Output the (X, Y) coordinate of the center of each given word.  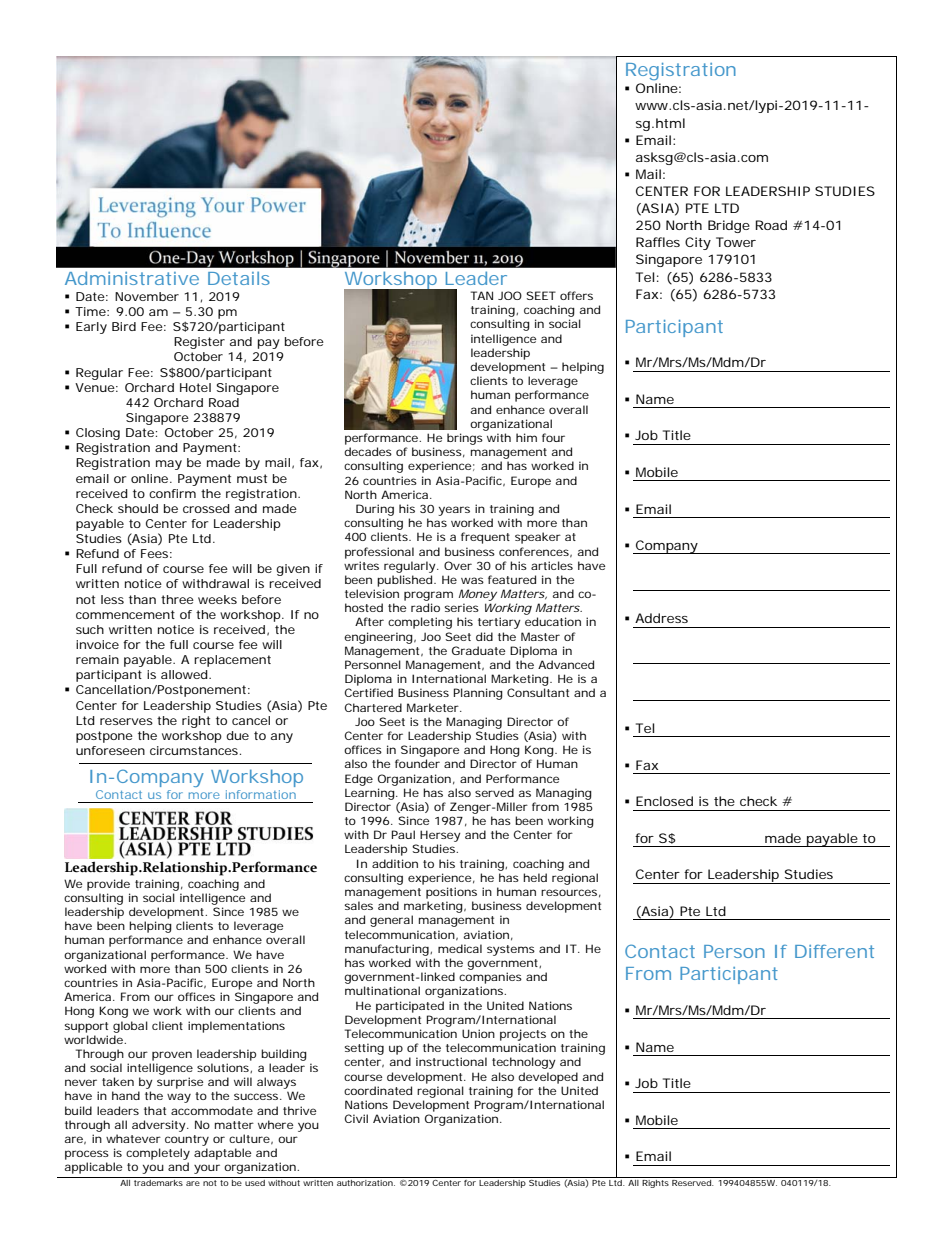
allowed (184, 674)
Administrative (132, 278)
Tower (736, 242)
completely (158, 1154)
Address (661, 618)
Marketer (434, 707)
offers (576, 295)
